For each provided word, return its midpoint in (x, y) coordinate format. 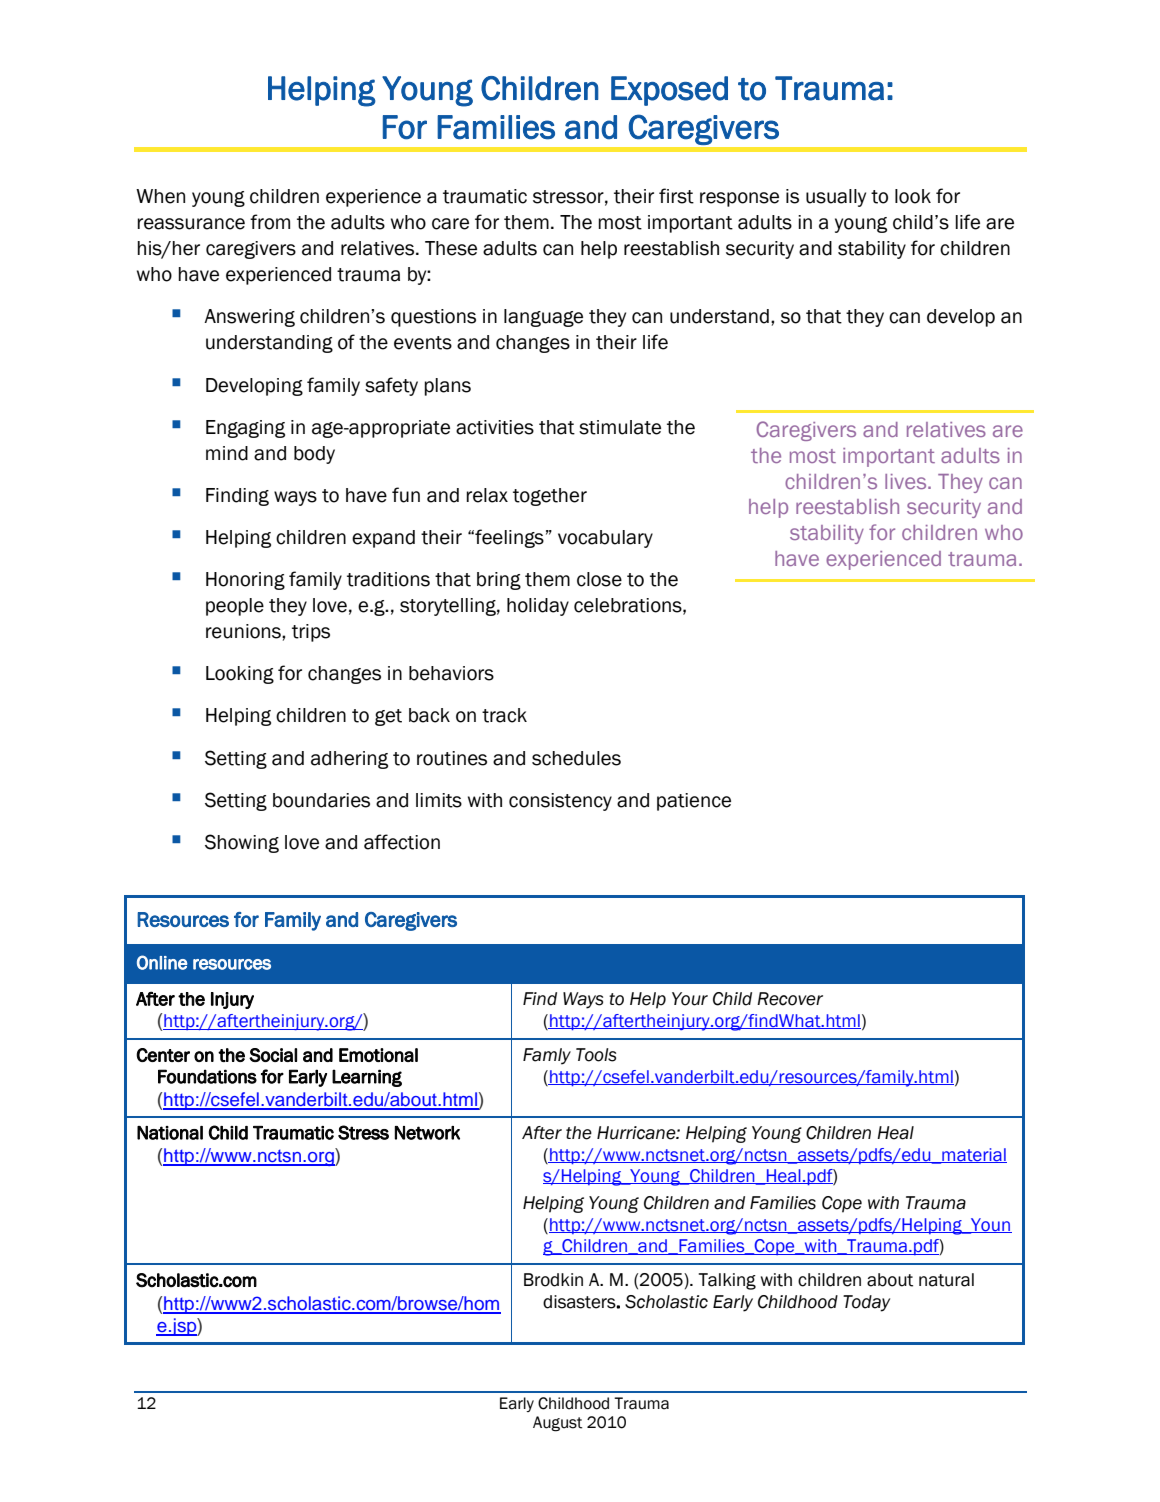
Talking (727, 1281)
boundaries (321, 800)
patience (694, 802)
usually (836, 198)
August (557, 1424)
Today (866, 1303)
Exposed (669, 91)
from (270, 222)
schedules (576, 758)
